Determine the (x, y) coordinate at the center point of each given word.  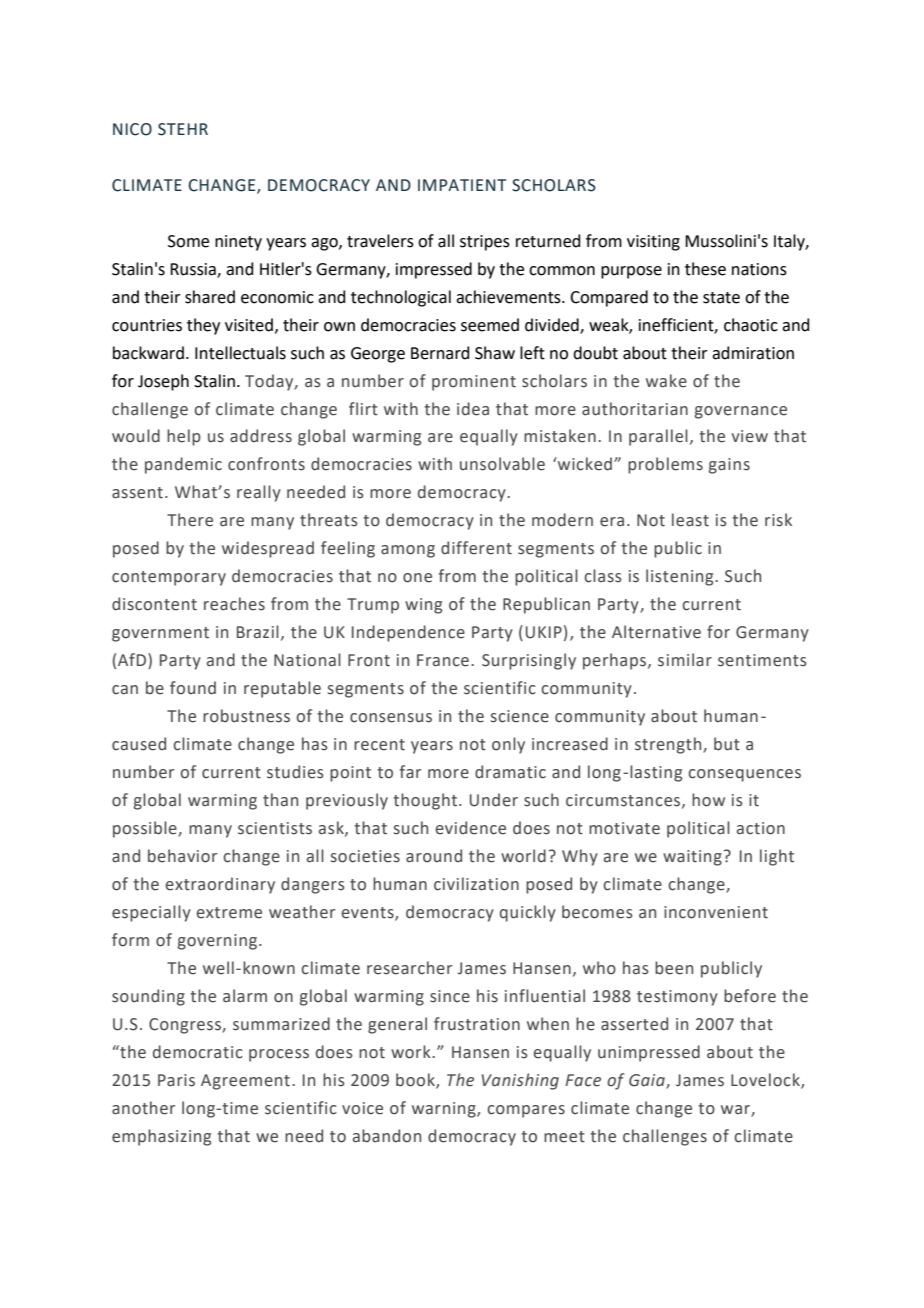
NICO (132, 129)
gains (729, 466)
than (280, 800)
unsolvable (502, 464)
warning (445, 1110)
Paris (176, 1080)
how (708, 800)
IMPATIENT (462, 185)
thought (426, 801)
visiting (653, 243)
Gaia (648, 1081)
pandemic (183, 465)
